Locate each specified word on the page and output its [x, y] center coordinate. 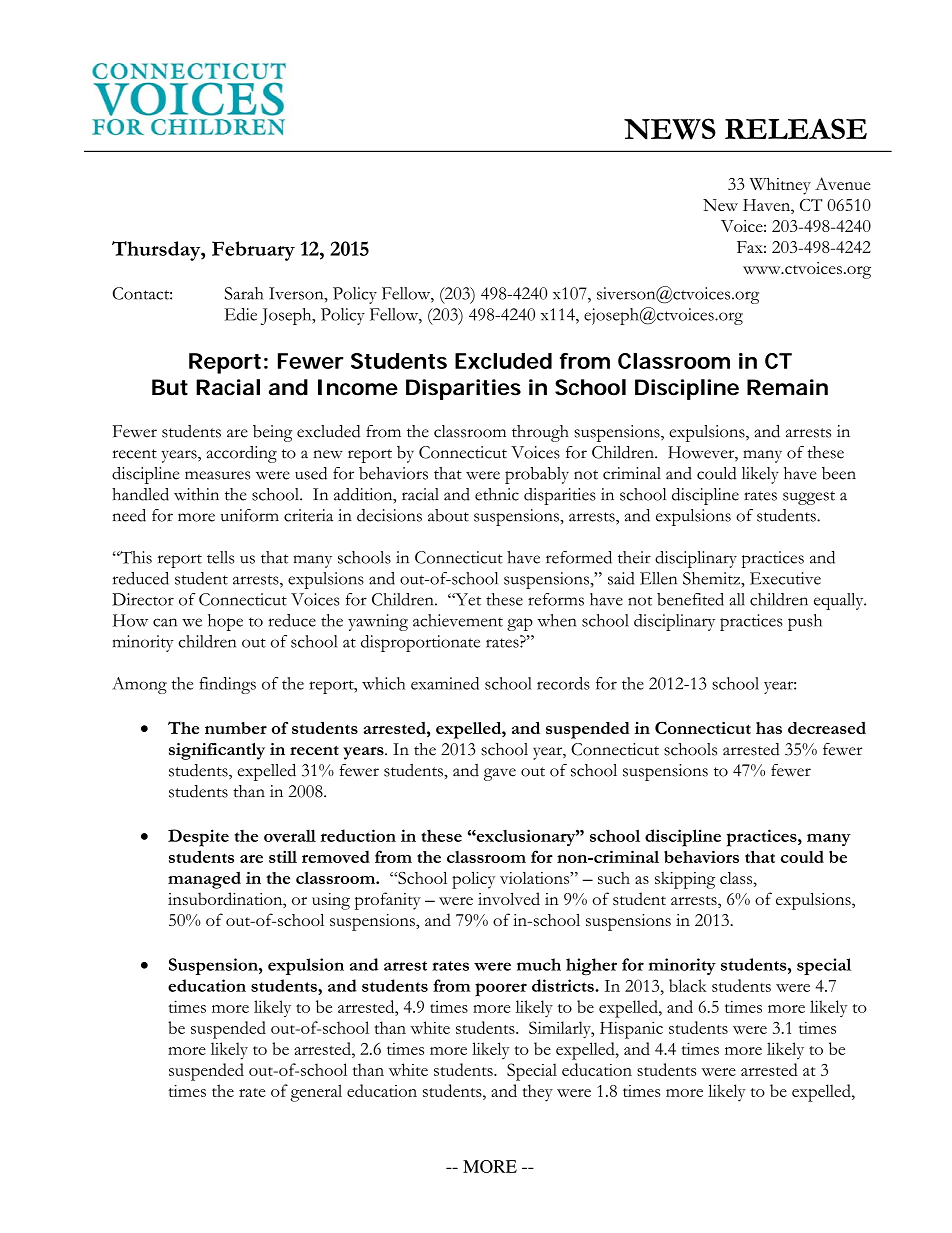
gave [500, 774]
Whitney [780, 186]
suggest [809, 498]
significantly [217, 751]
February [253, 251]
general [316, 1093]
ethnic [497, 494]
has [769, 728]
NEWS [670, 129]
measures [217, 475]
